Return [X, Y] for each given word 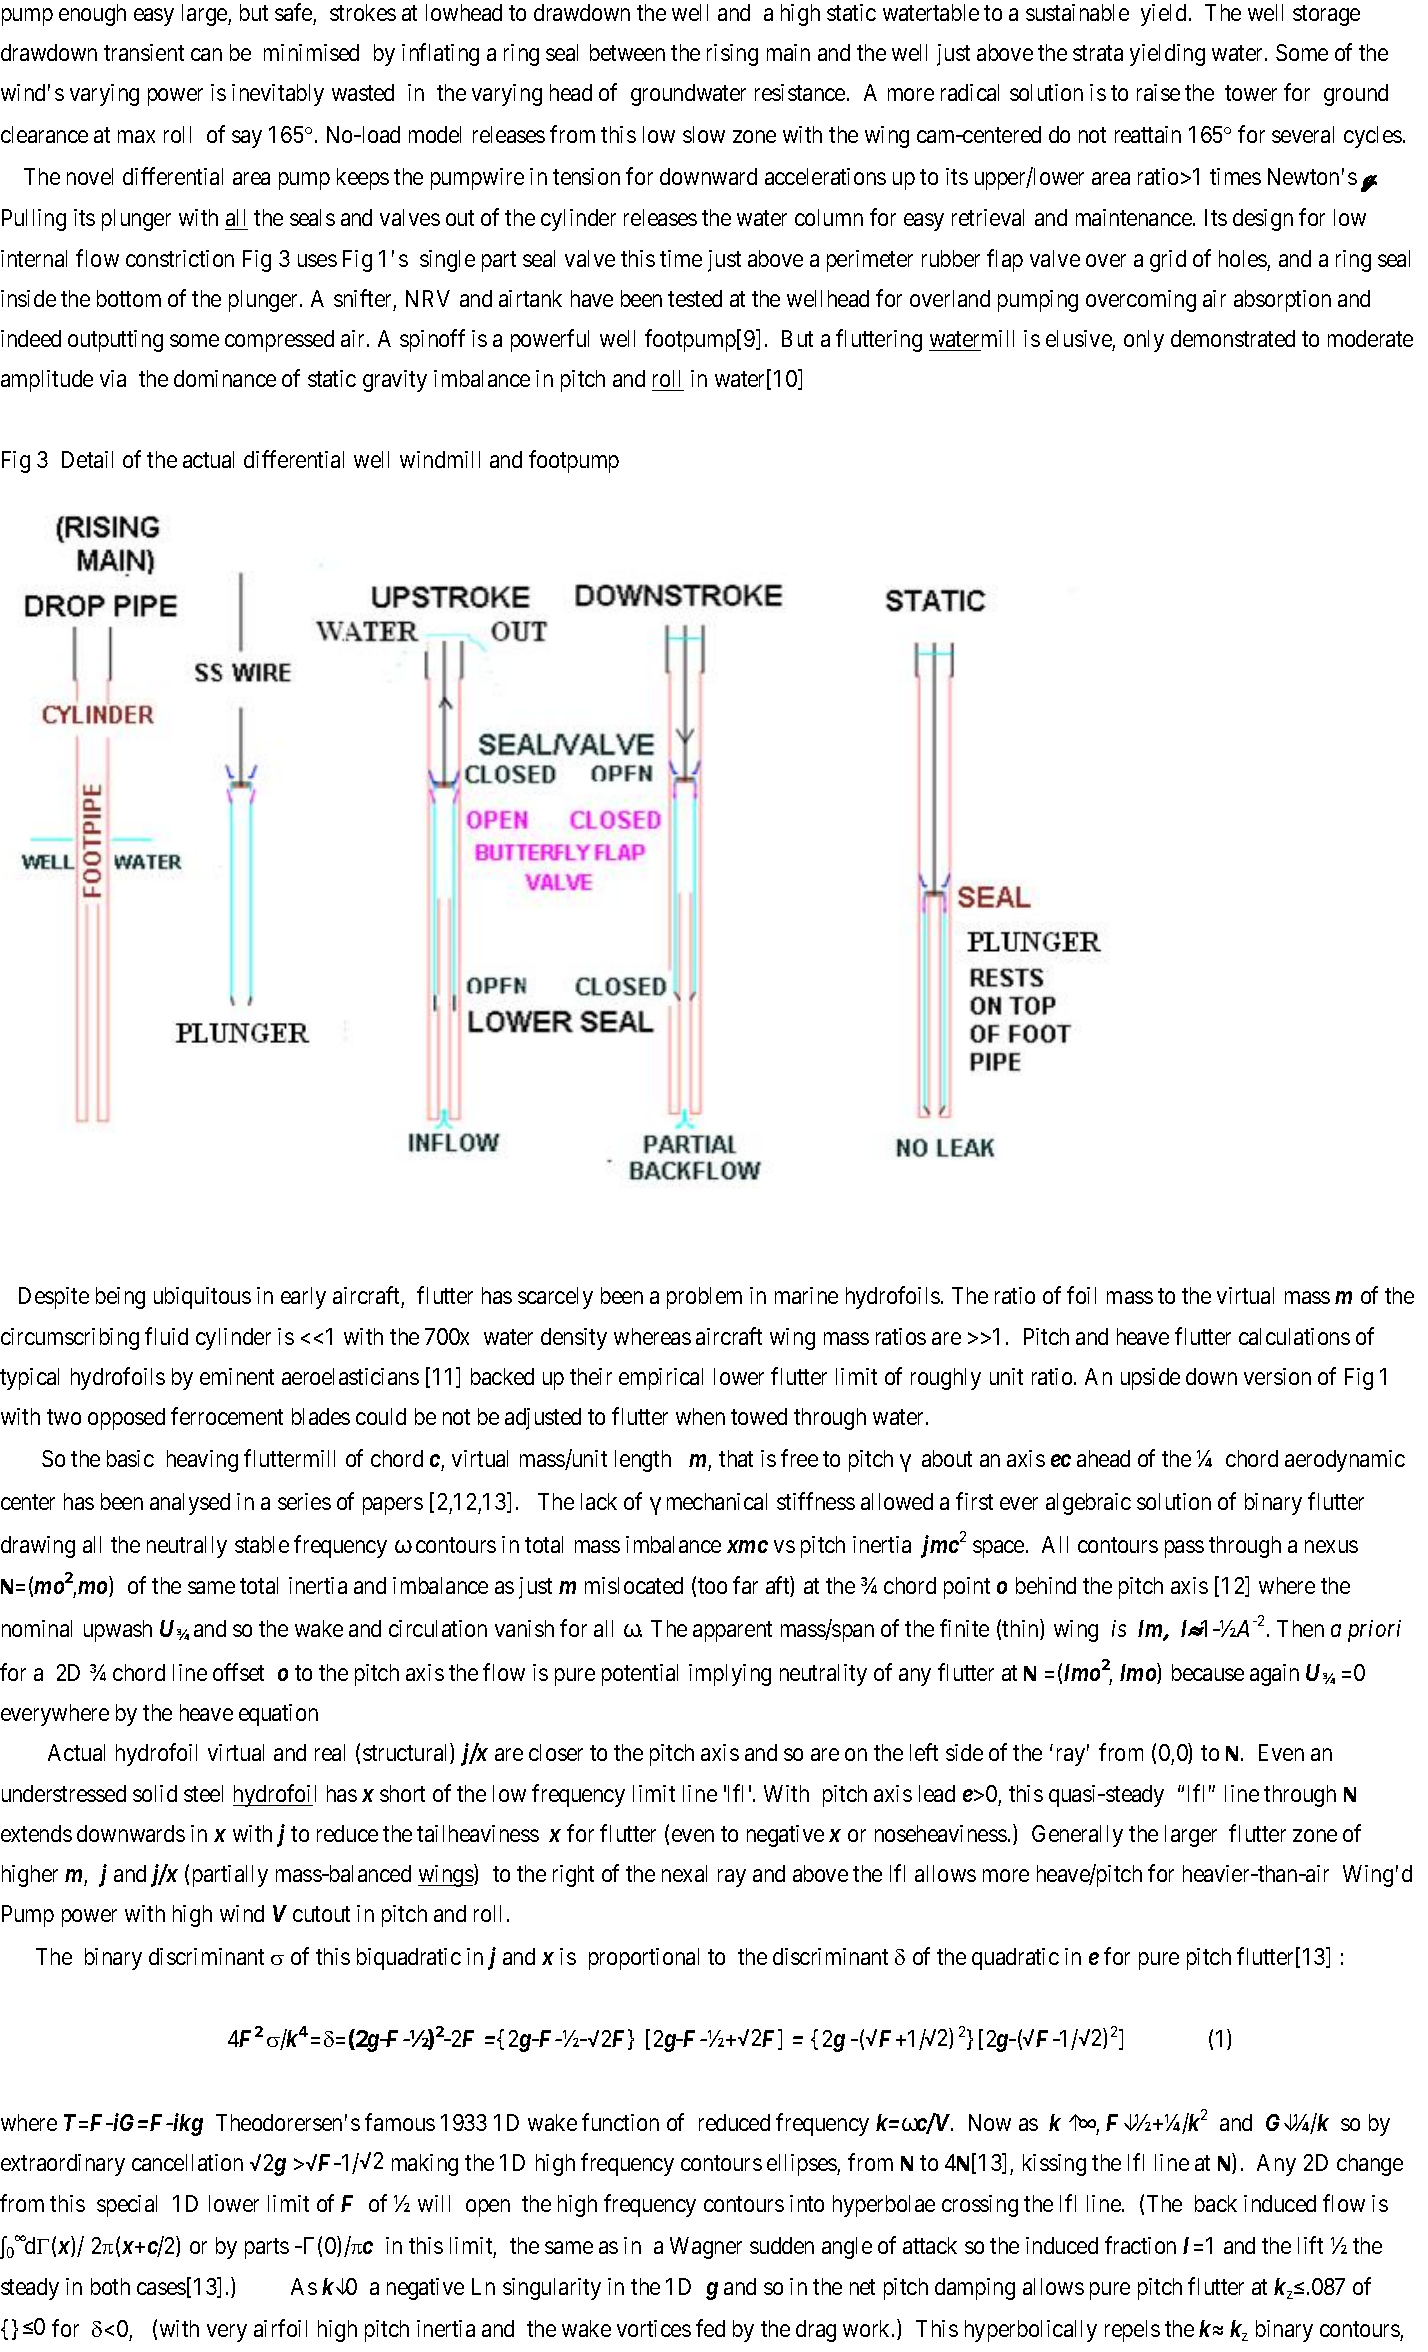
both [110, 2286]
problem [704, 1298]
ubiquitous [202, 1298]
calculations [1294, 1336]
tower [1251, 93]
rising [732, 55]
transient [144, 52]
